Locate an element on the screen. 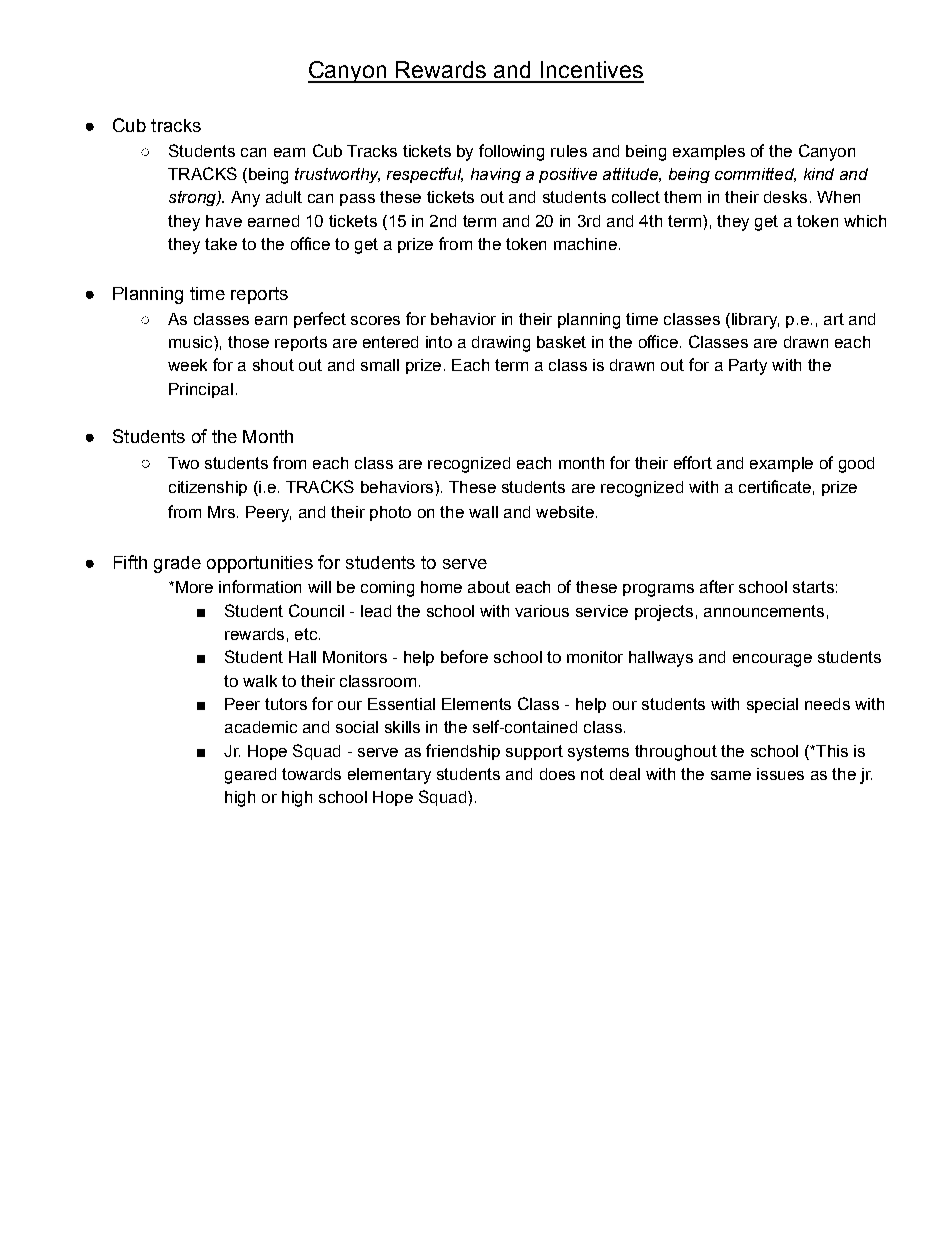 This screenshot has height=1233, width=952. Party is located at coordinates (748, 367).
